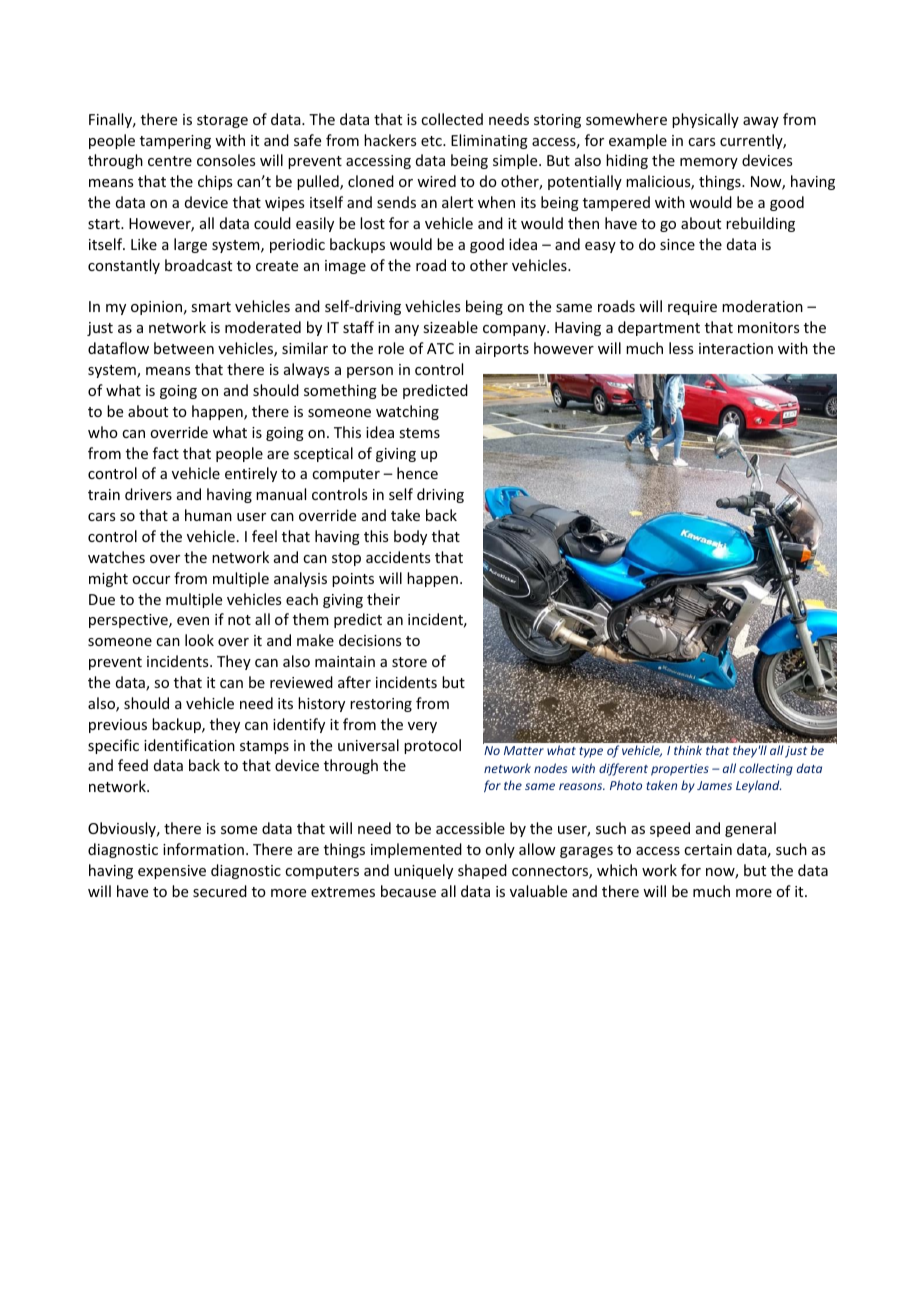 This document has height=1308, width=924. What do you see at coordinates (175, 142) in the document?
I see `tampering` at bounding box center [175, 142].
